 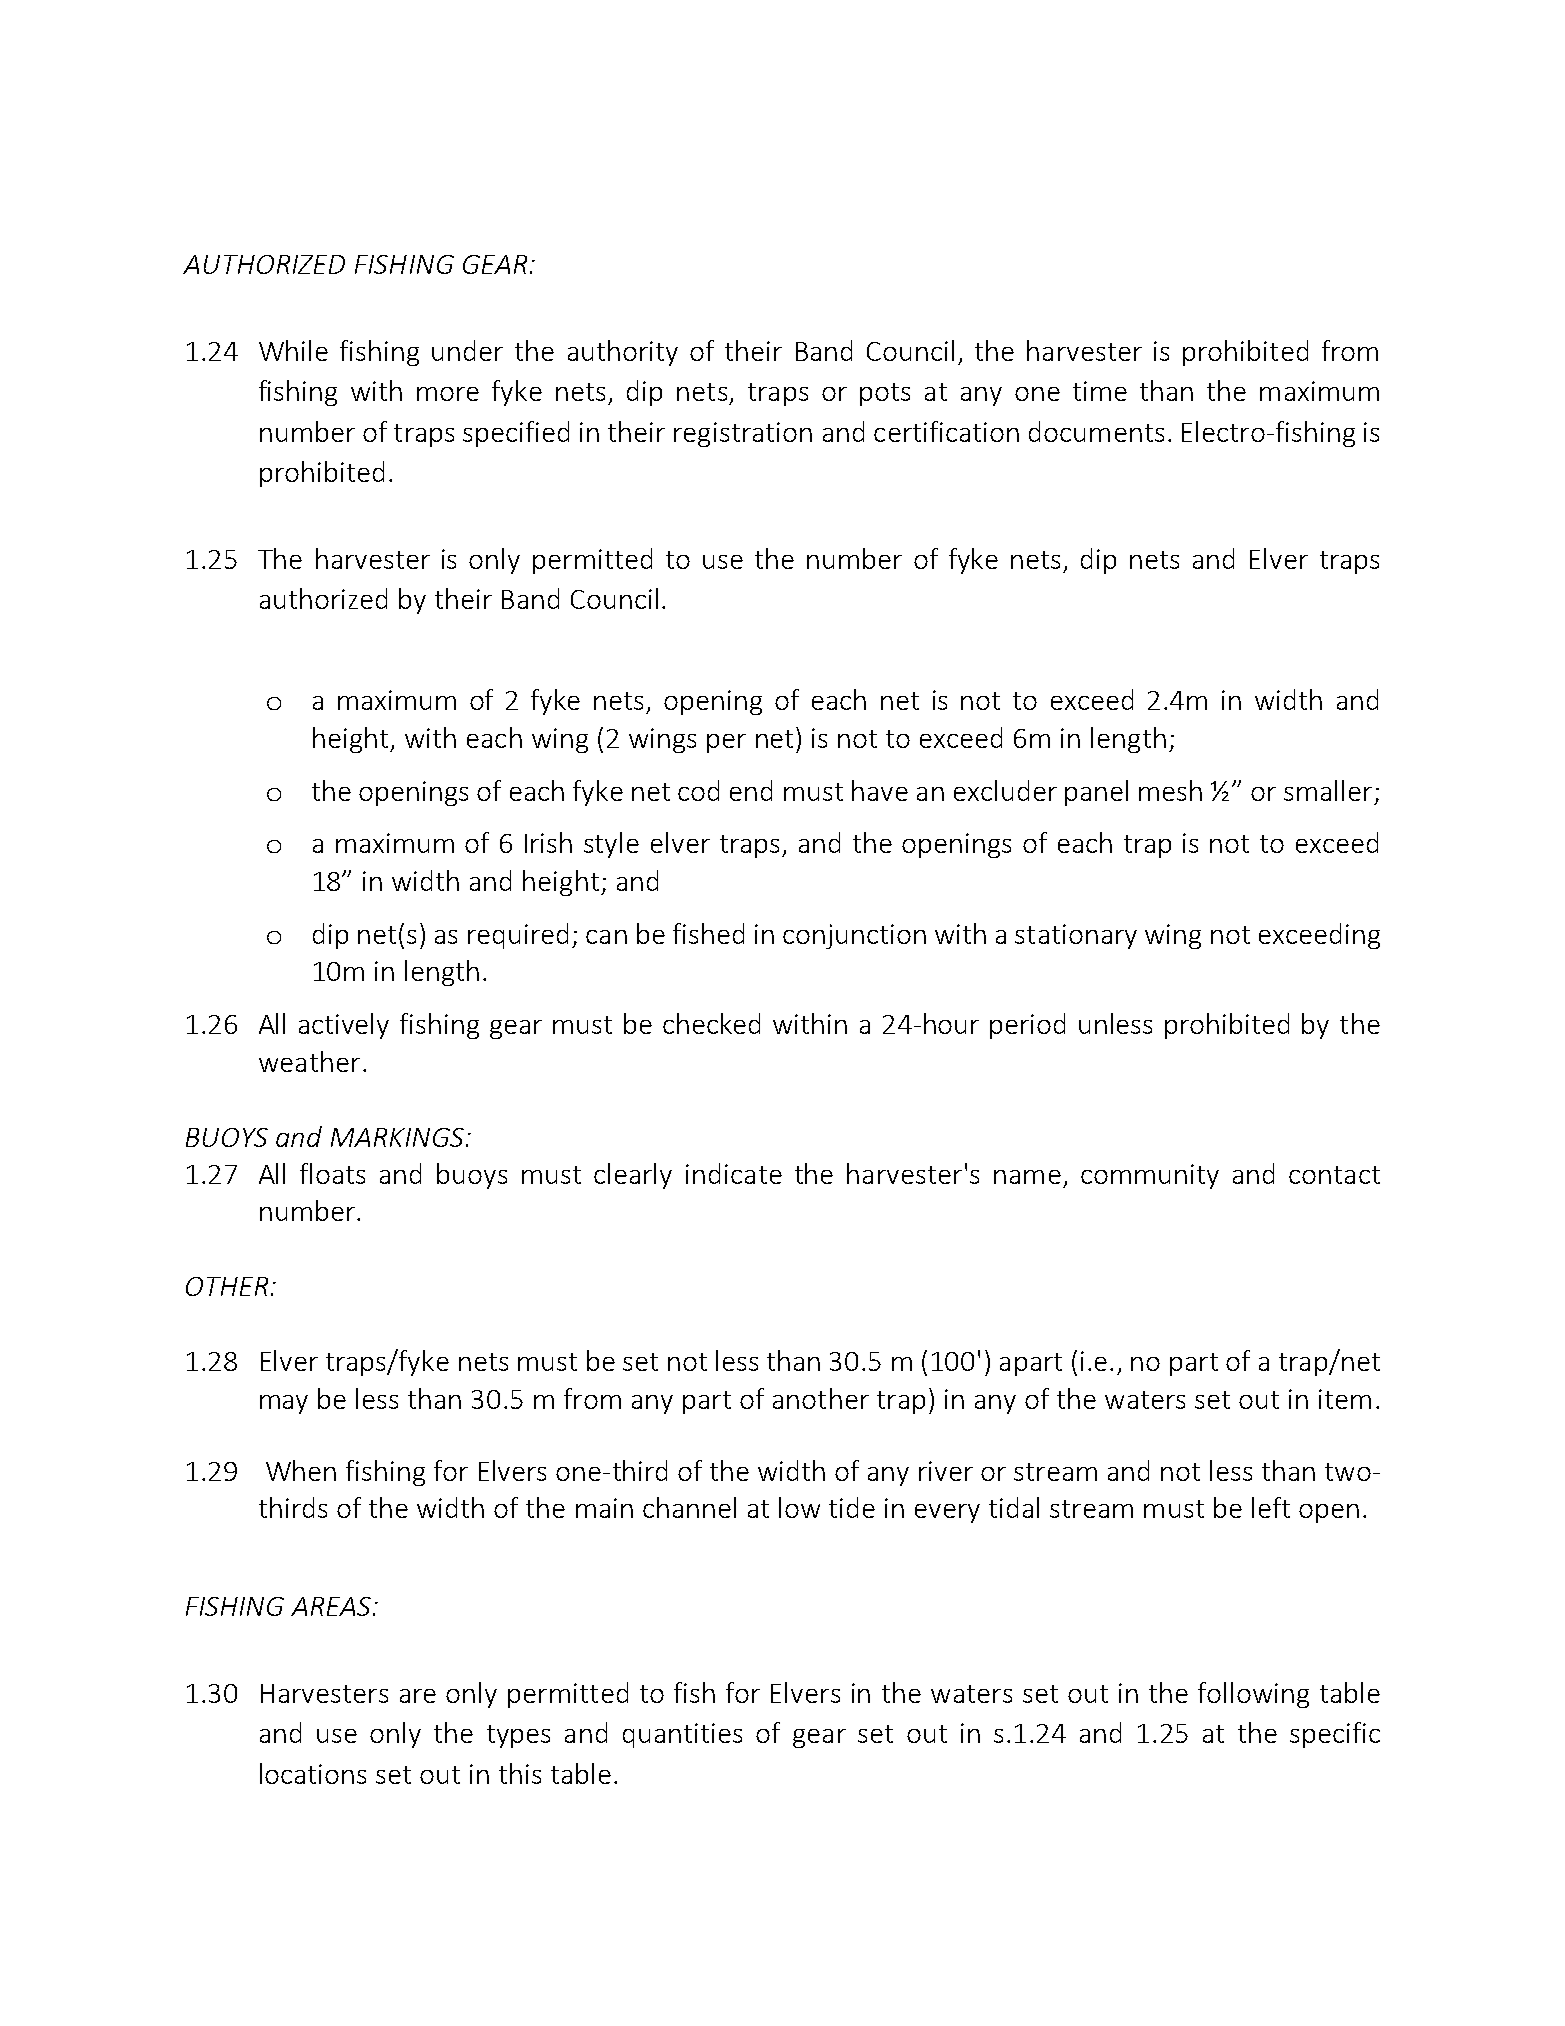 What do you see at coordinates (518, 1736) in the document?
I see `types` at bounding box center [518, 1736].
